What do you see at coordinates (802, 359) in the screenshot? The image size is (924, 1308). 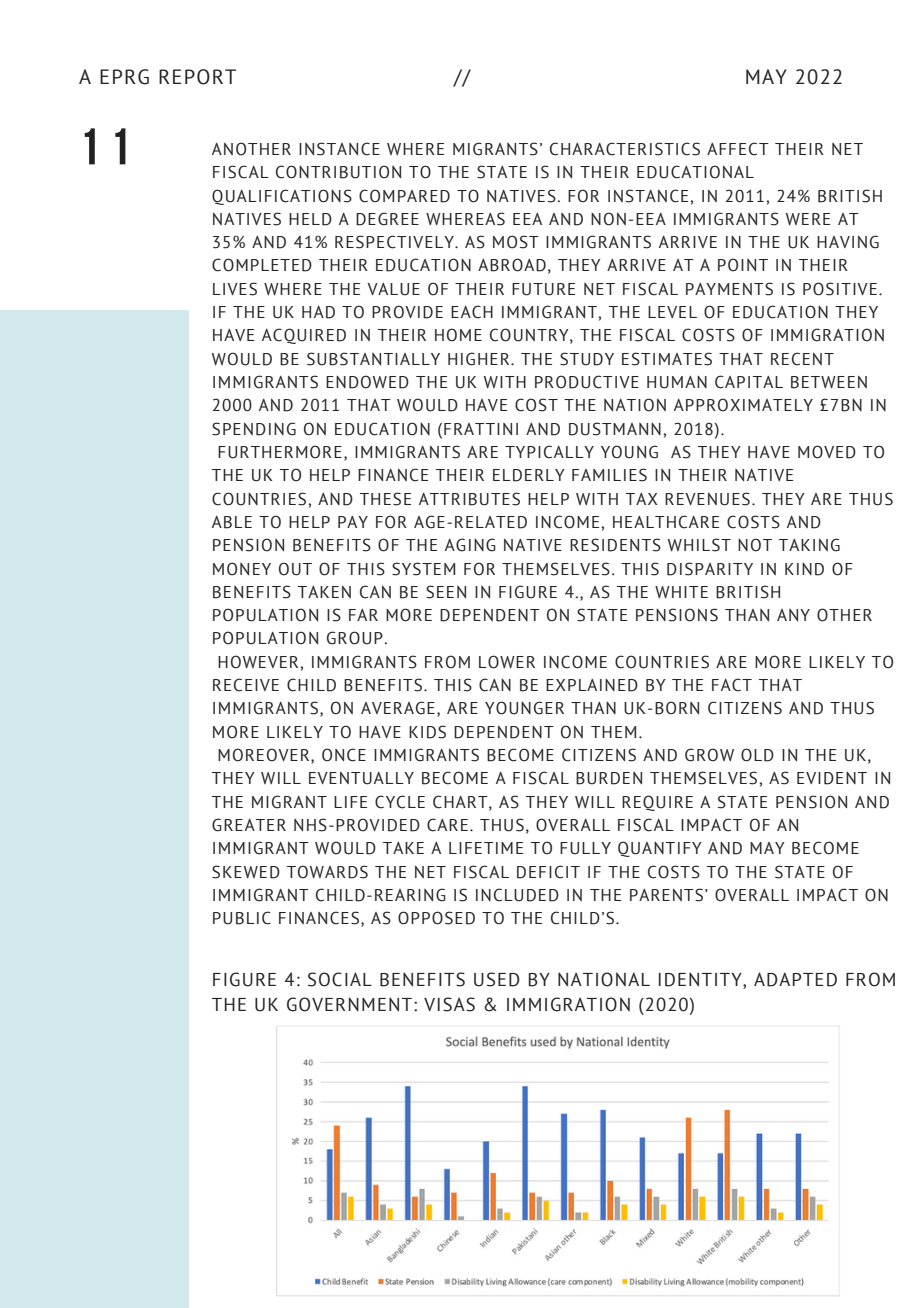 I see `RECENT` at bounding box center [802, 359].
